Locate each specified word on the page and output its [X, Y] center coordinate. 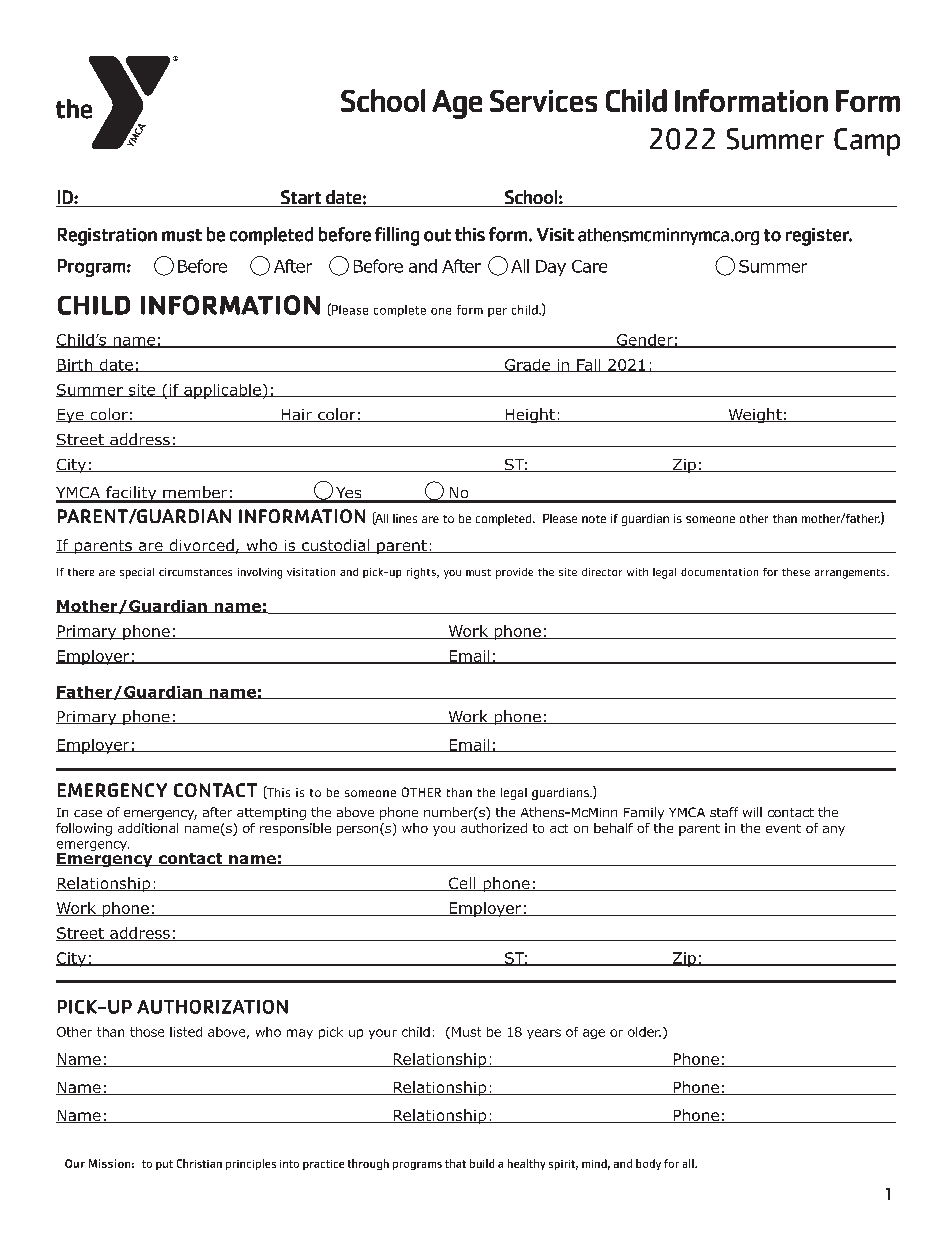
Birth [75, 365]
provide [514, 573]
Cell [462, 884]
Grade [527, 365]
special [137, 573]
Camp [867, 142]
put [164, 1165]
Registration [107, 237]
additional [148, 828]
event [783, 828]
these [796, 572]
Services [543, 101]
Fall [589, 365]
